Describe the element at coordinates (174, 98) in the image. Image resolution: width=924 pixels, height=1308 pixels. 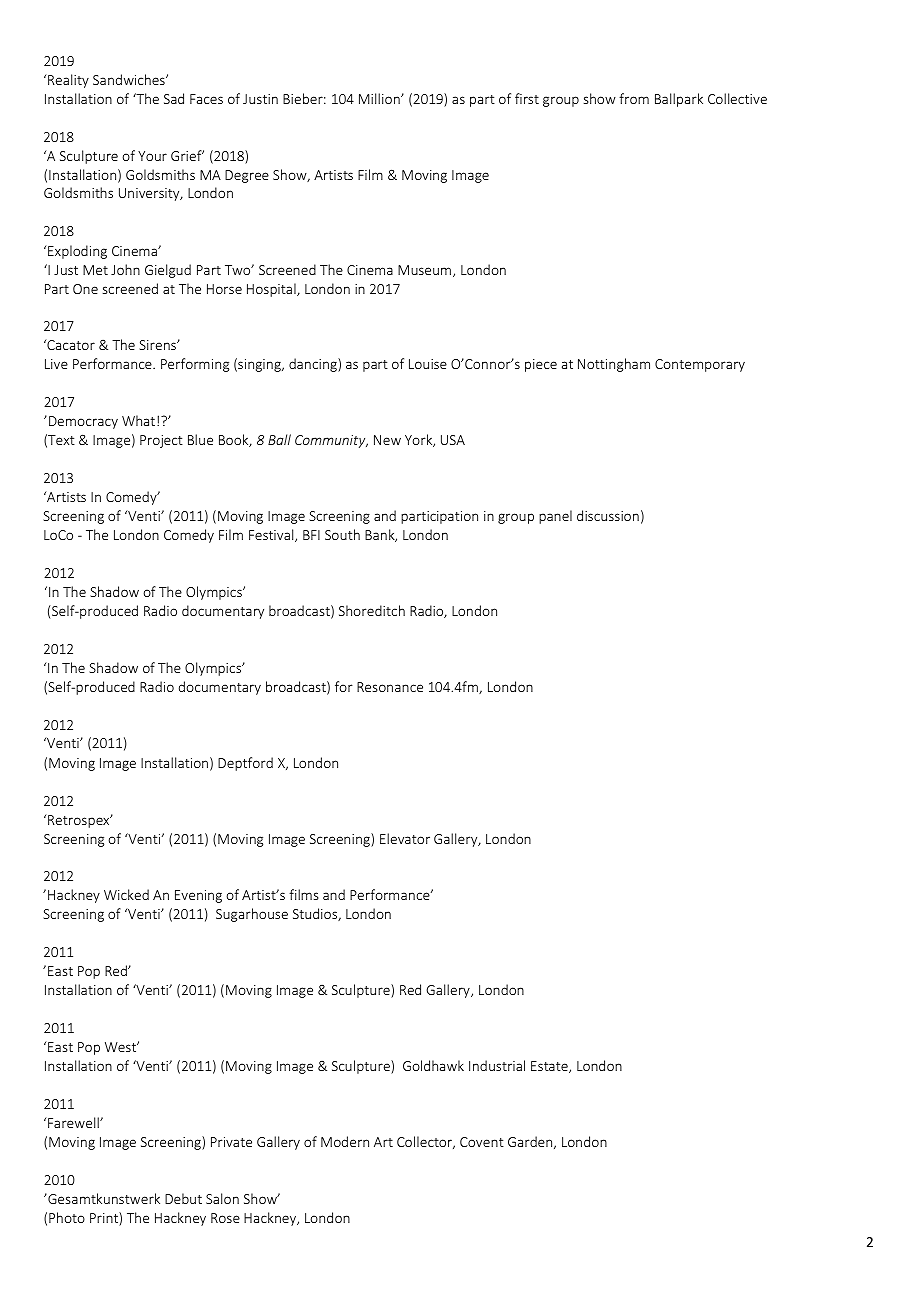
I see `Sad` at that location.
